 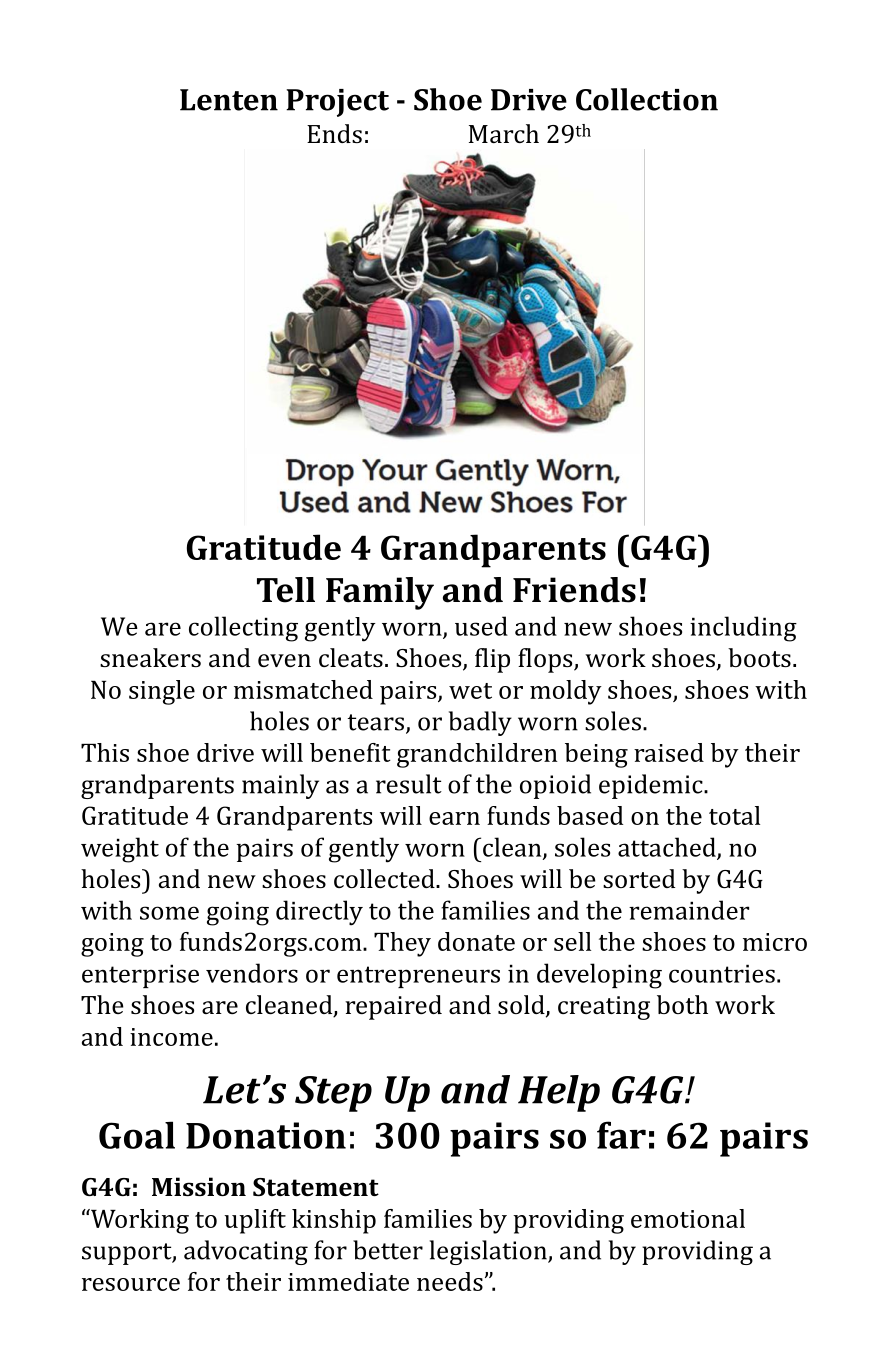 I want to click on Lenten, so click(x=229, y=100).
